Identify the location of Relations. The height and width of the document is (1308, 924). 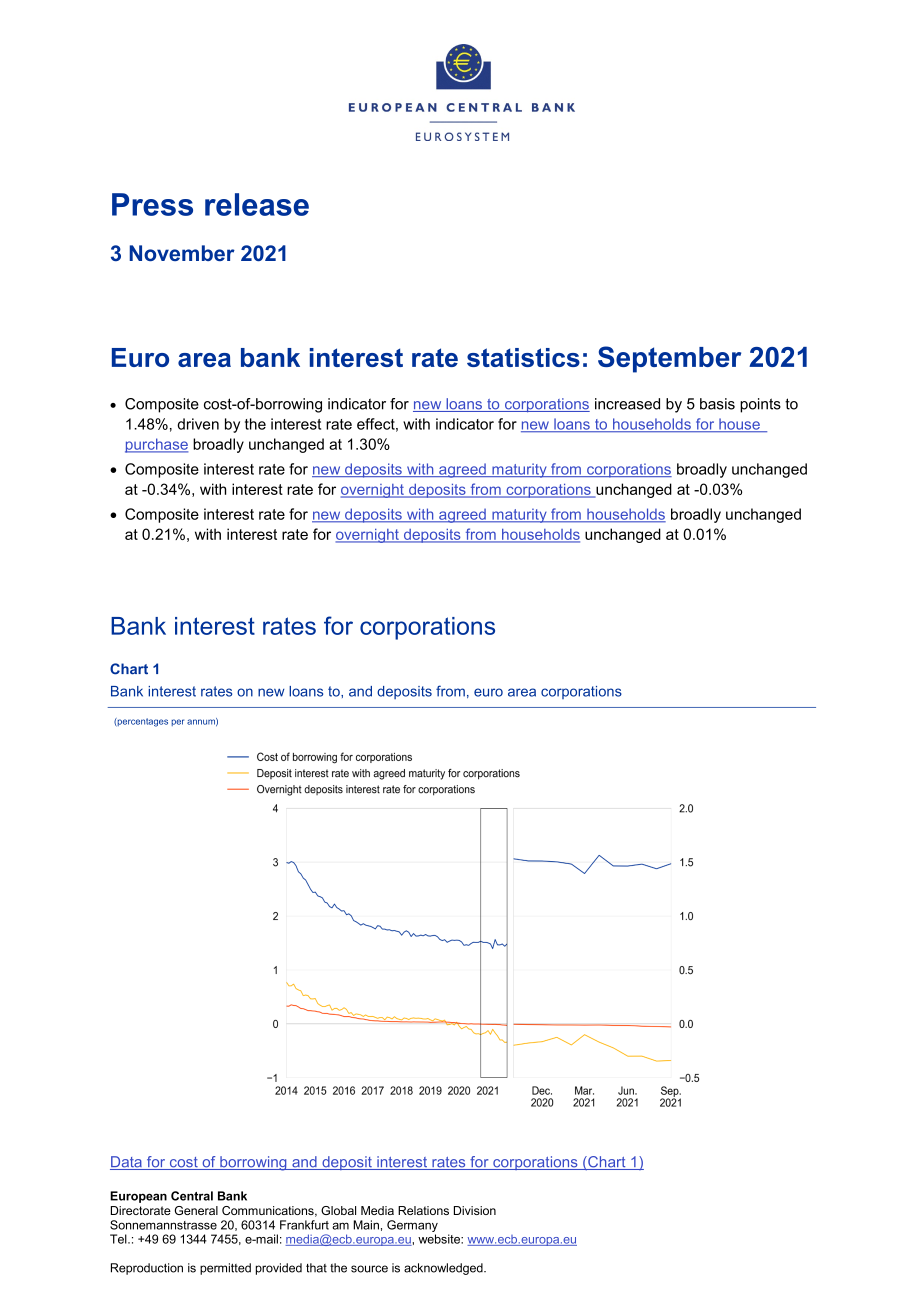
(423, 1210).
